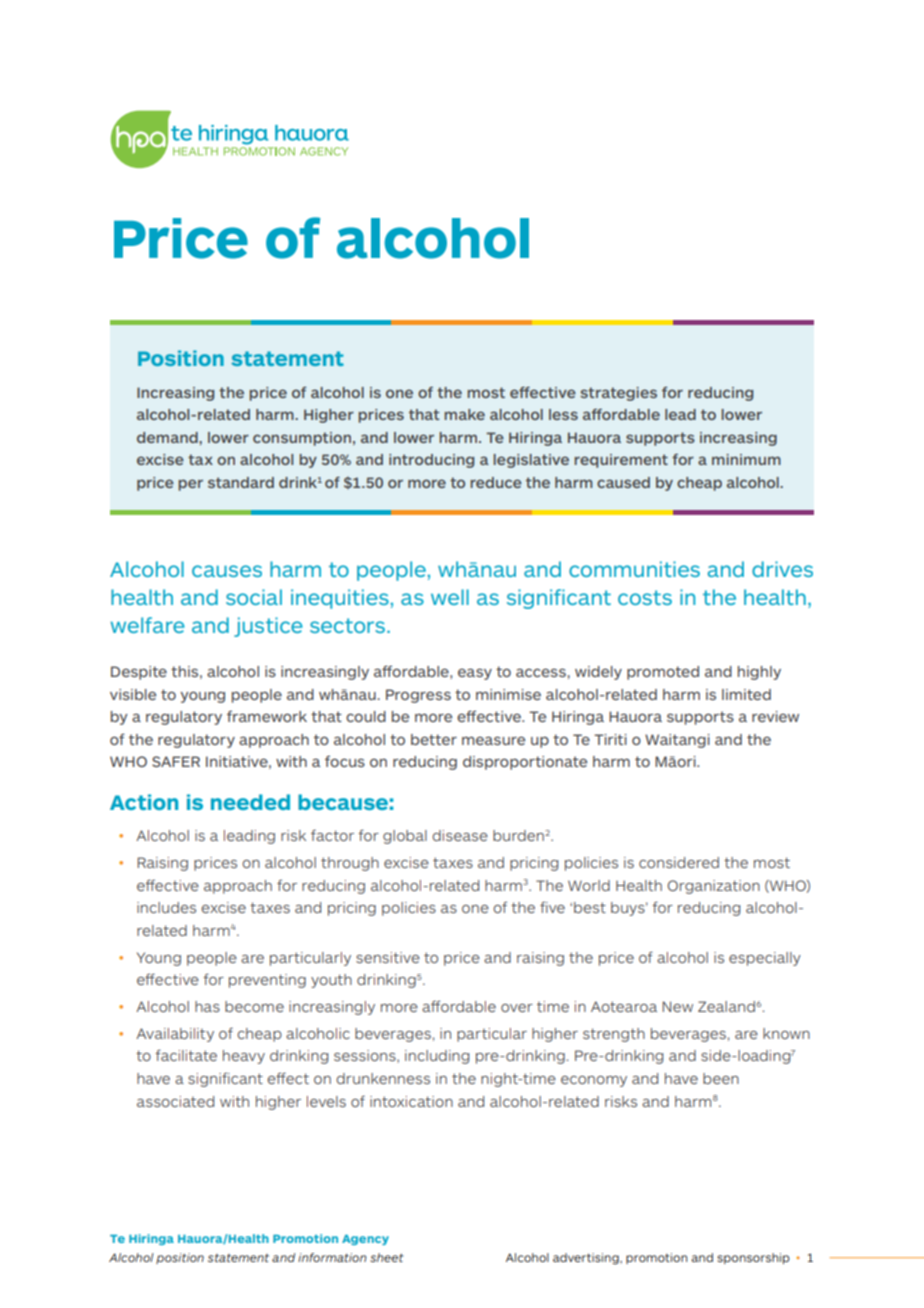  I want to click on easy, so click(475, 674).
